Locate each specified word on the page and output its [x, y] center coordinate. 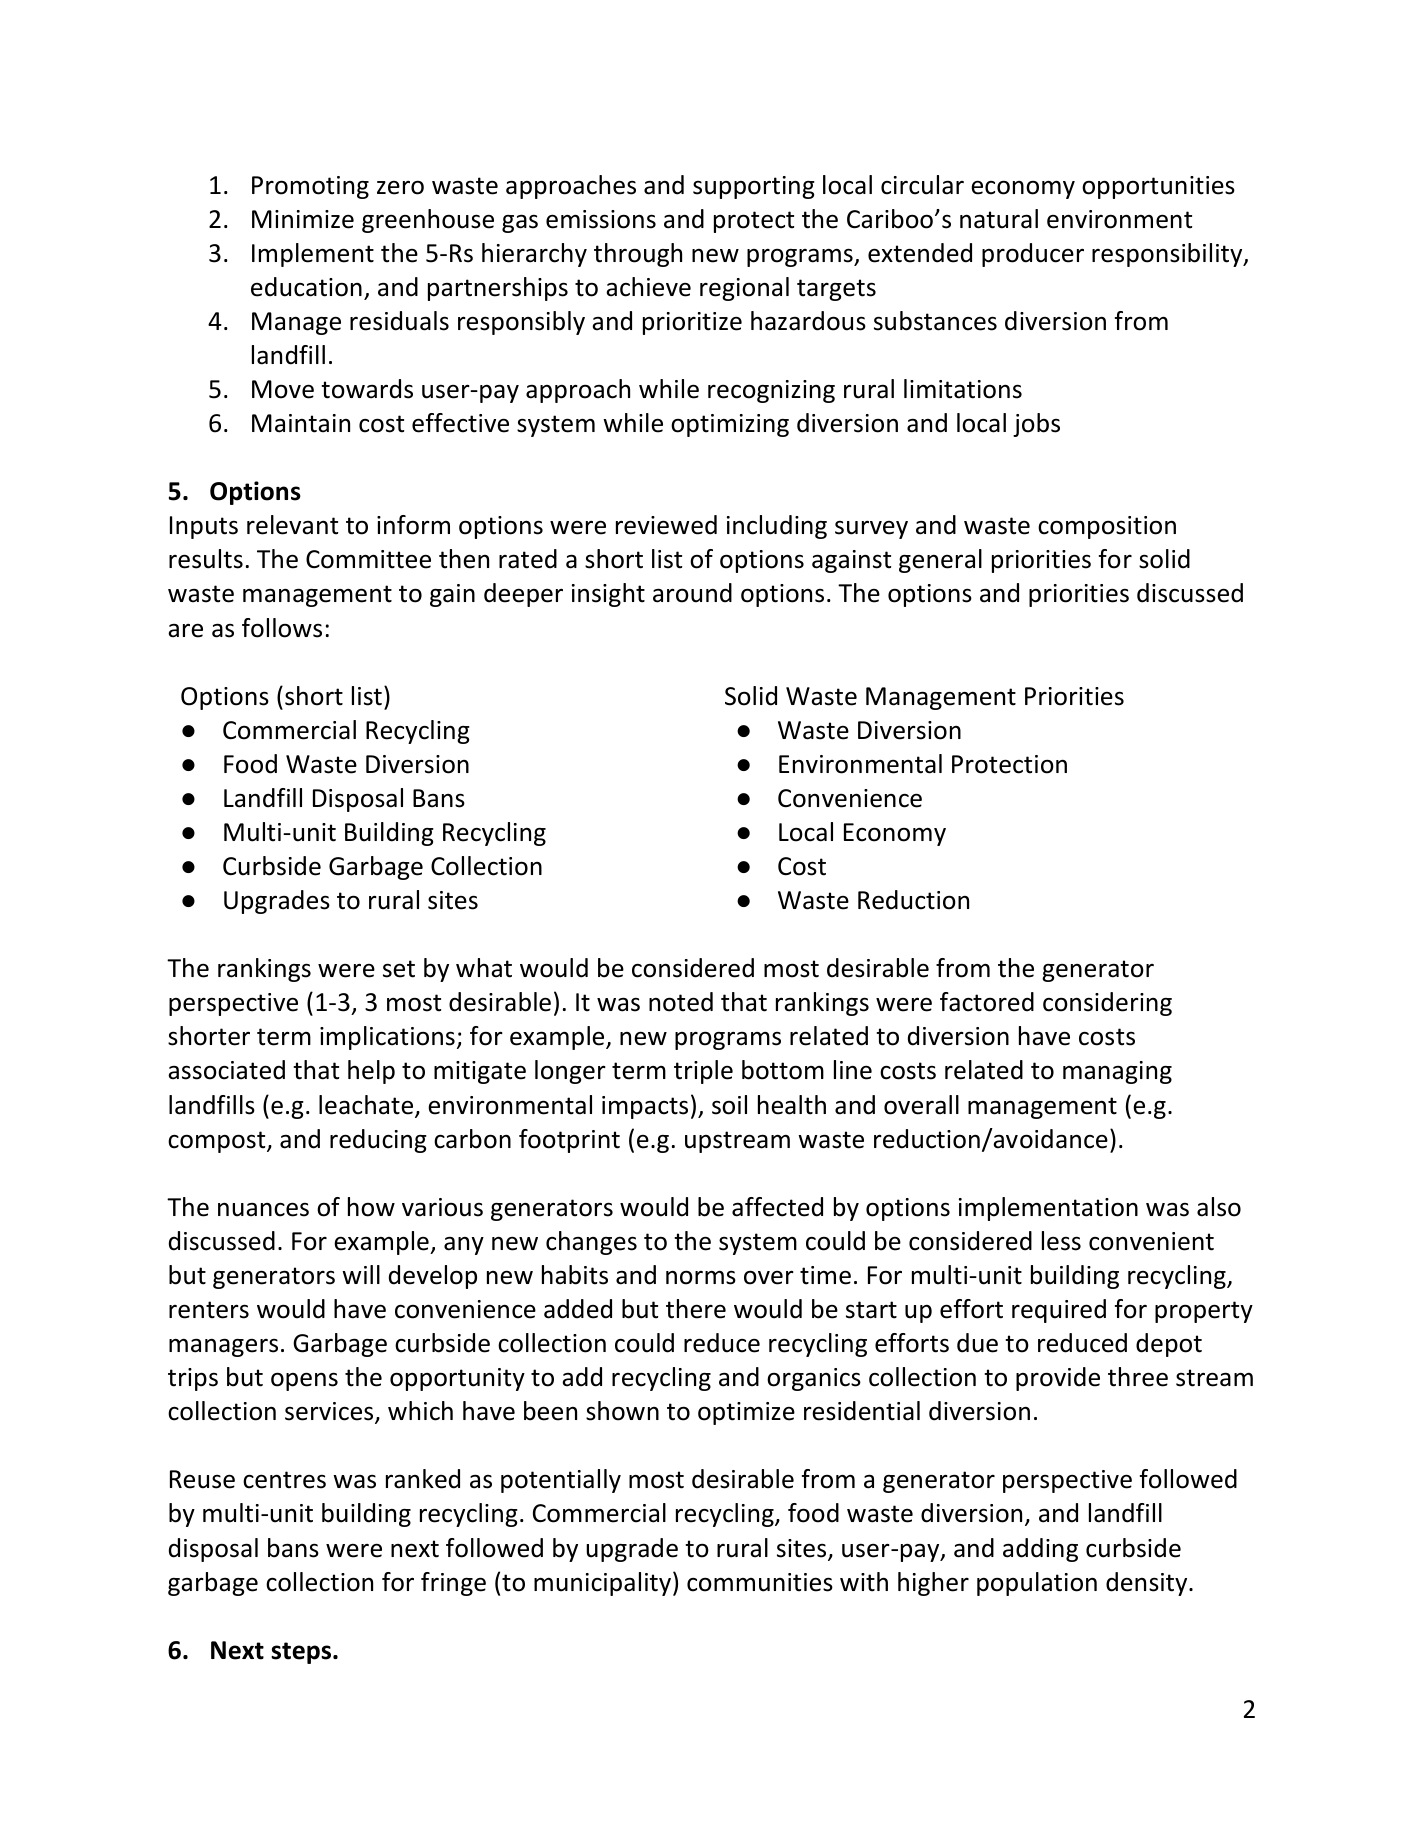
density [1148, 1584]
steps [302, 1653]
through [638, 255]
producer [1033, 255]
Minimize [303, 219]
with [864, 1582]
